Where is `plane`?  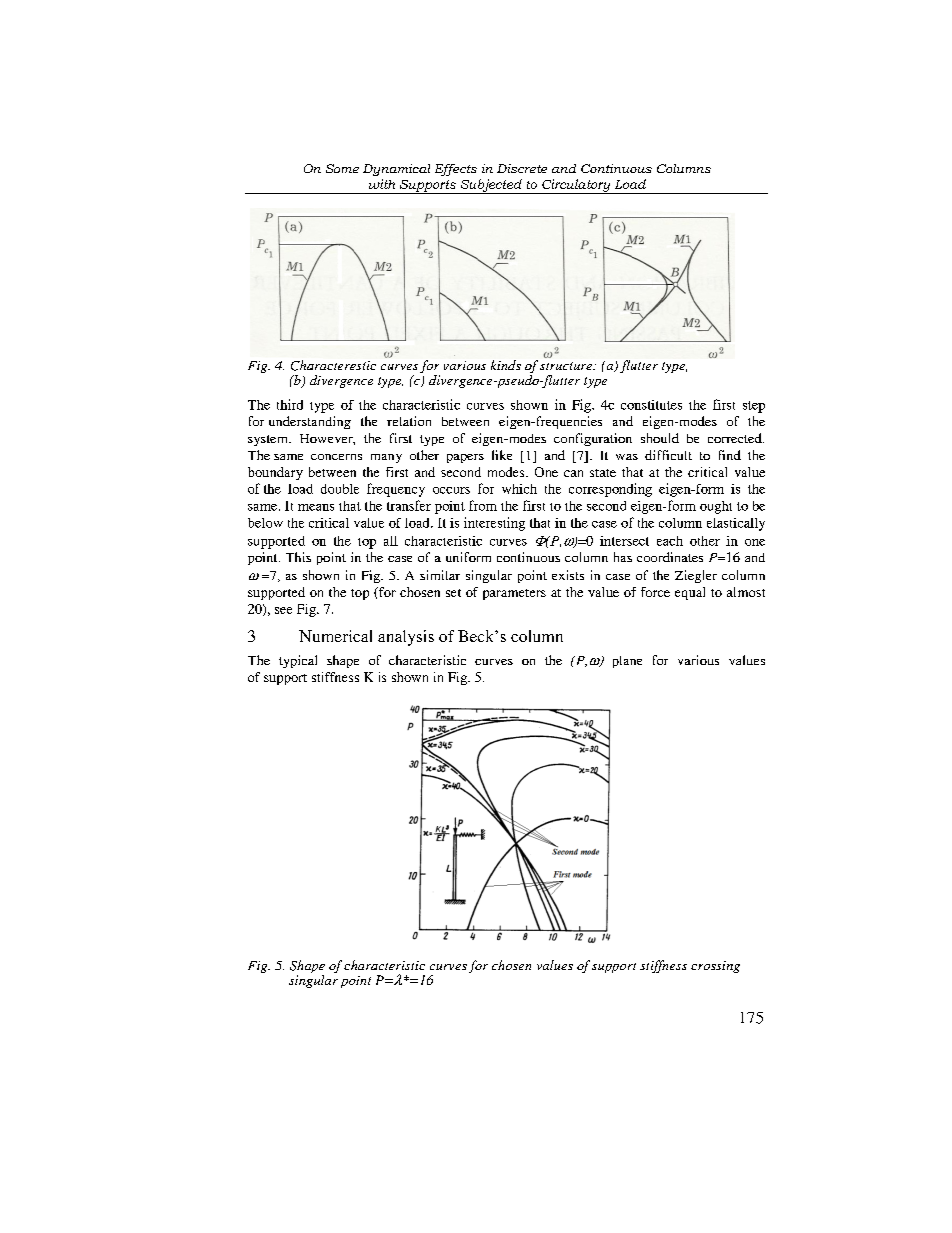 plane is located at coordinates (627, 662).
